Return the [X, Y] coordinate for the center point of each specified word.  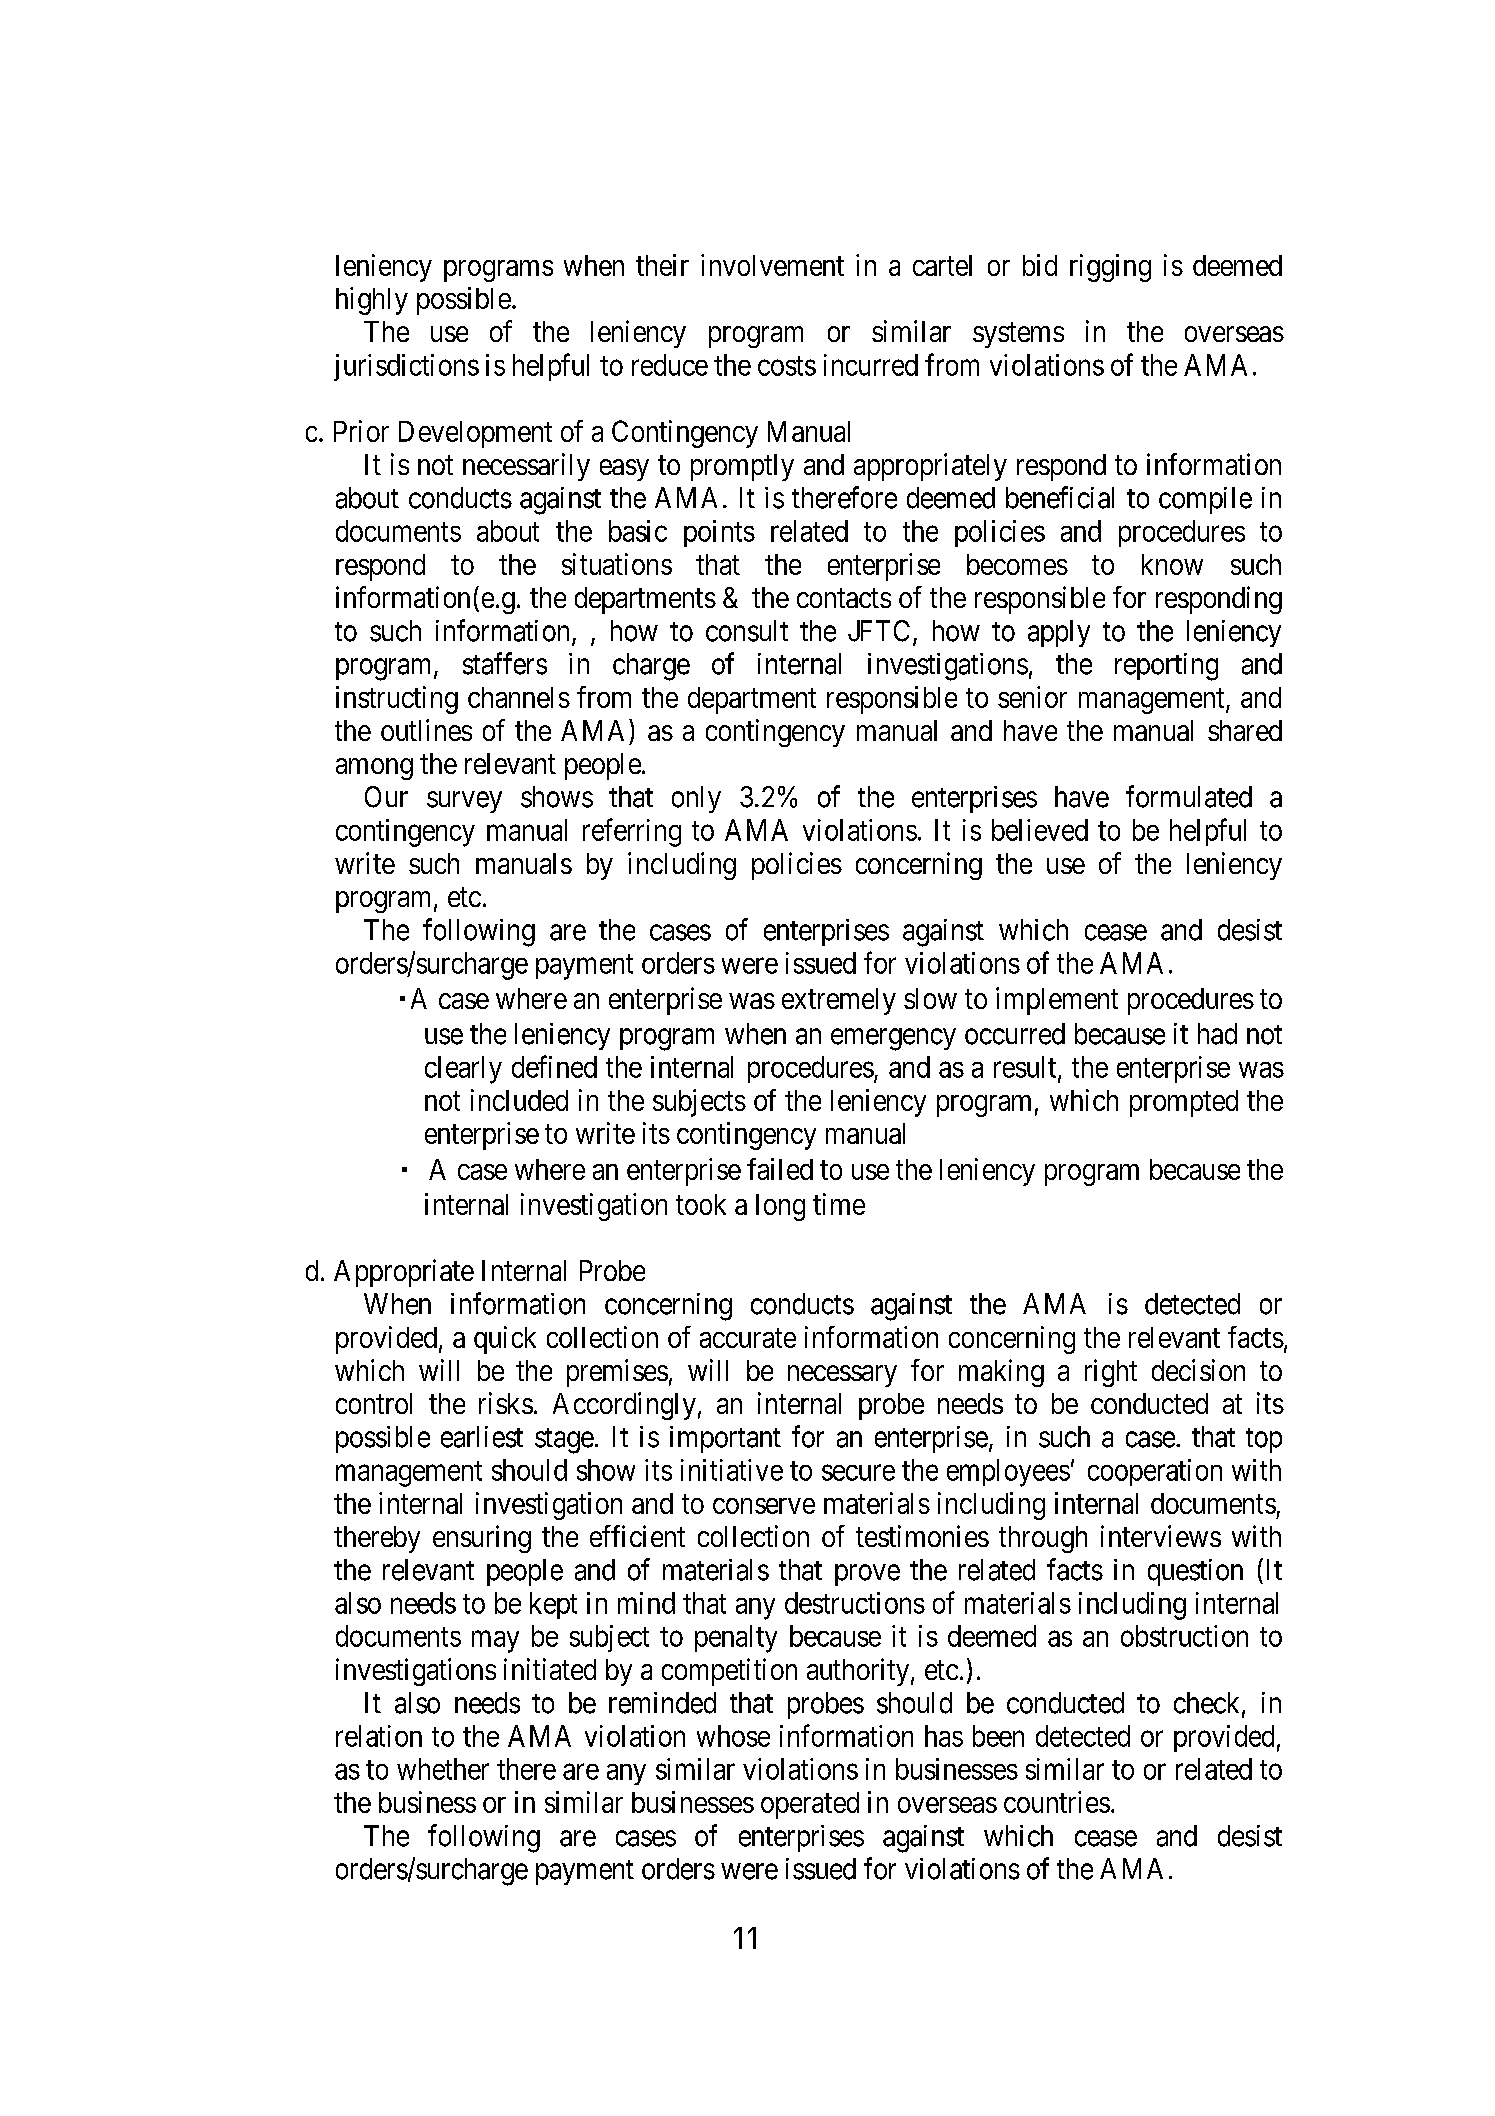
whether [443, 1769]
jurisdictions [406, 367]
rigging [1110, 268]
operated [810, 1805]
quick [505, 1340]
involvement [772, 265]
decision [1198, 1370]
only [696, 799]
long [780, 1207]
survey [464, 802]
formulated [1189, 796]
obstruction [1184, 1636]
